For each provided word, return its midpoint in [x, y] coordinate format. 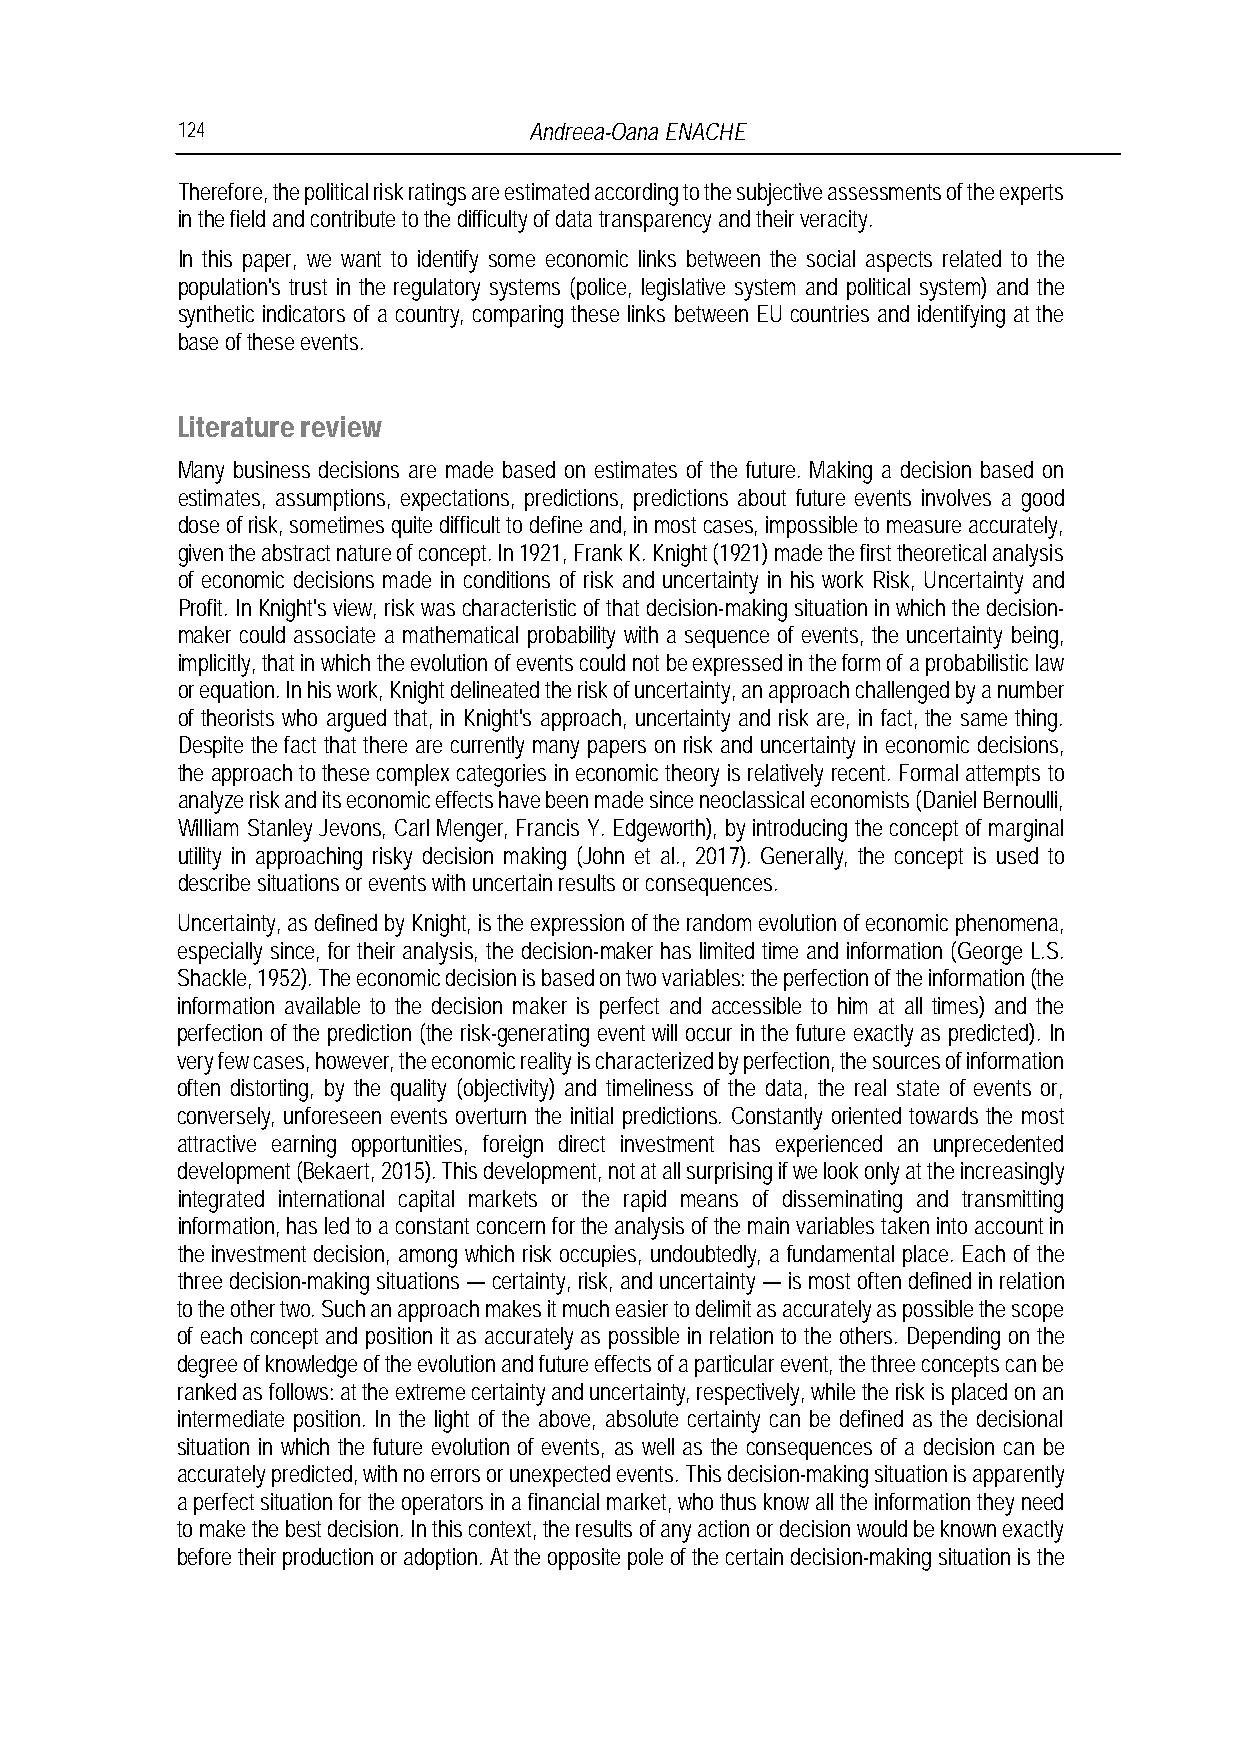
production [328, 1559]
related [972, 258]
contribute [353, 218]
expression [577, 925]
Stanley [280, 830]
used [1017, 855]
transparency [655, 222]
